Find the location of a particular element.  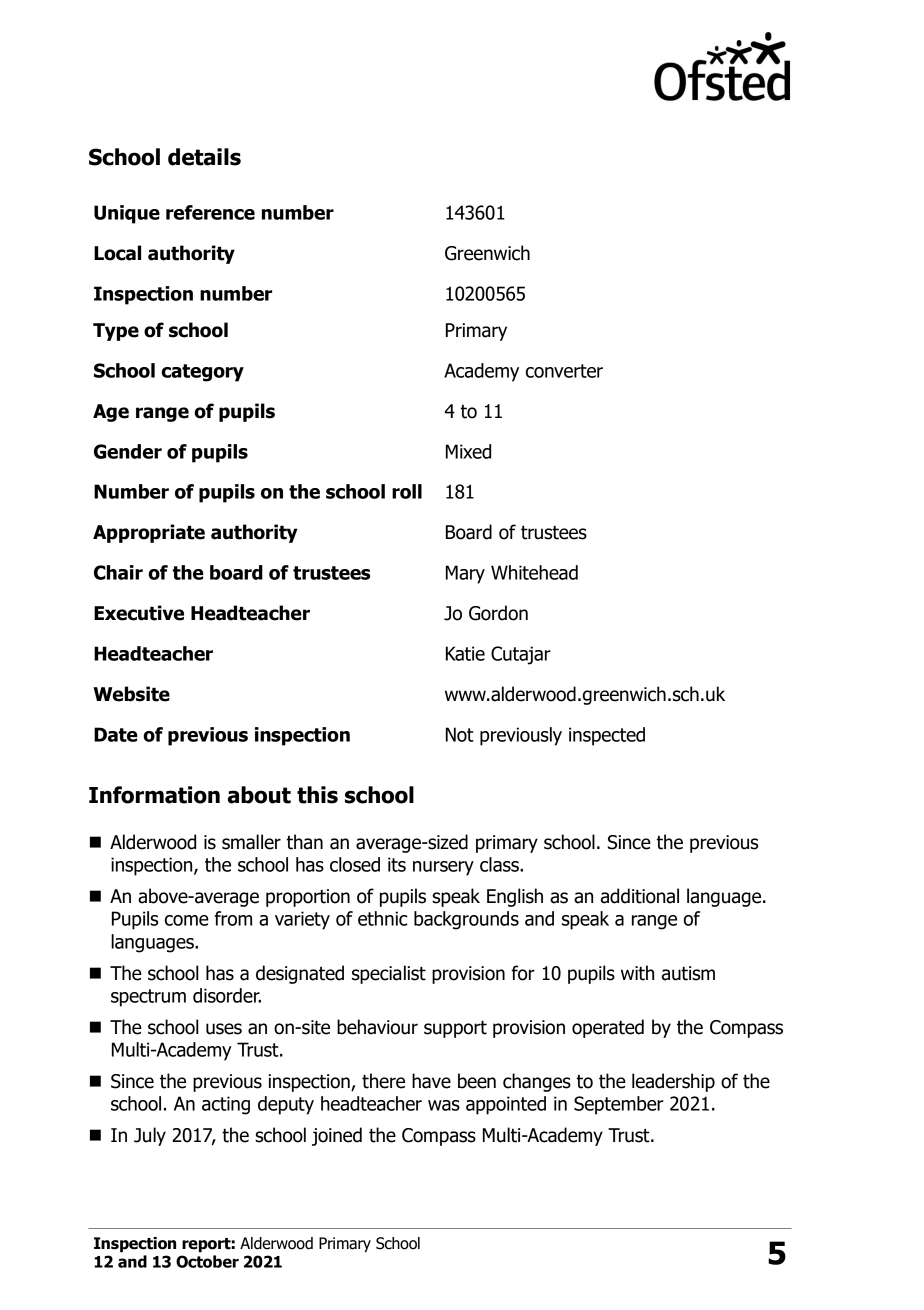

Appropriate is located at coordinates (149, 533).
